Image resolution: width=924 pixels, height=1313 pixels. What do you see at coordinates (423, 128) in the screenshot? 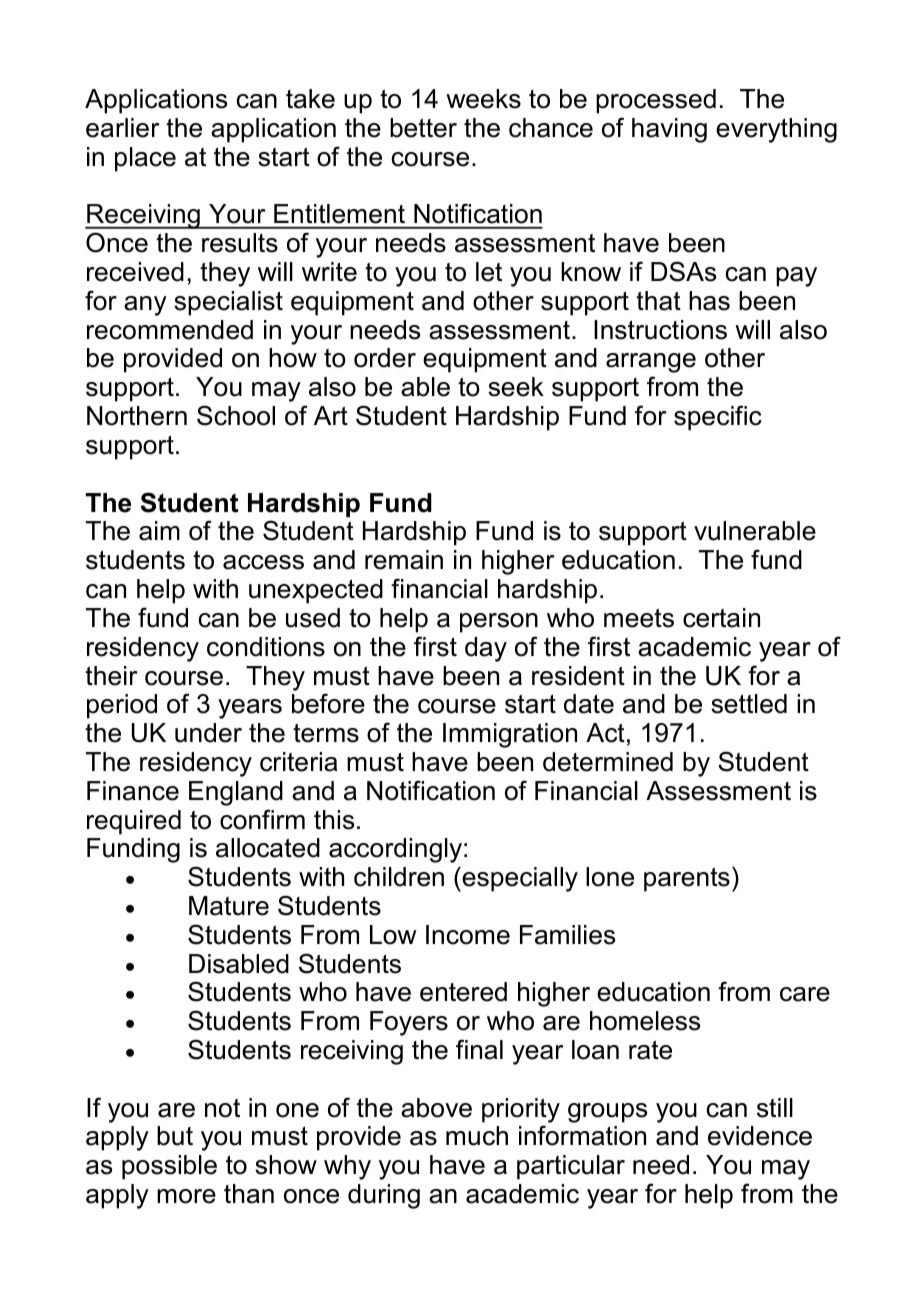
I see `better` at bounding box center [423, 128].
